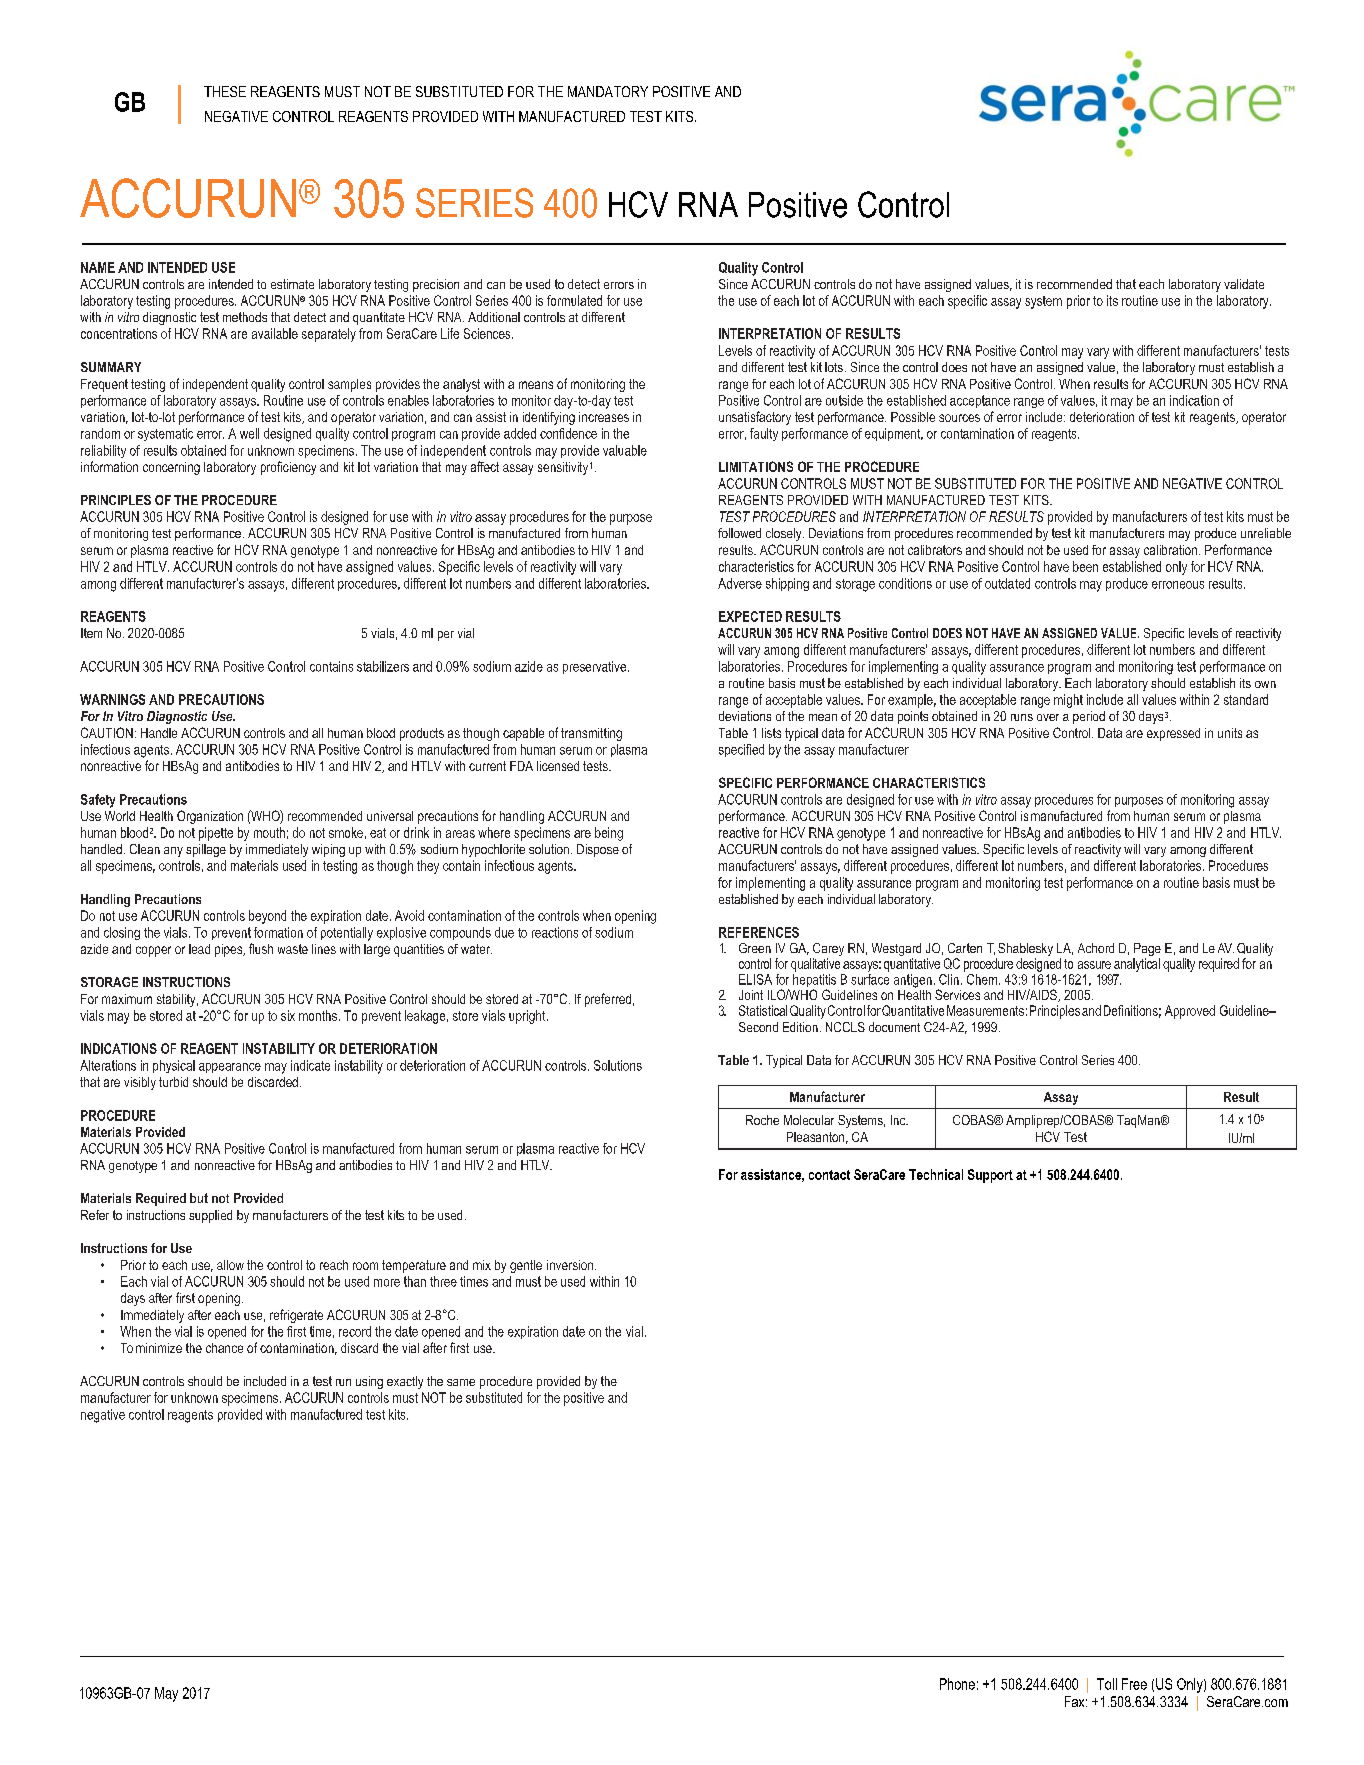 The width and height of the page is (1364, 1765). What do you see at coordinates (957, 1684) in the page?
I see `Phone` at bounding box center [957, 1684].
